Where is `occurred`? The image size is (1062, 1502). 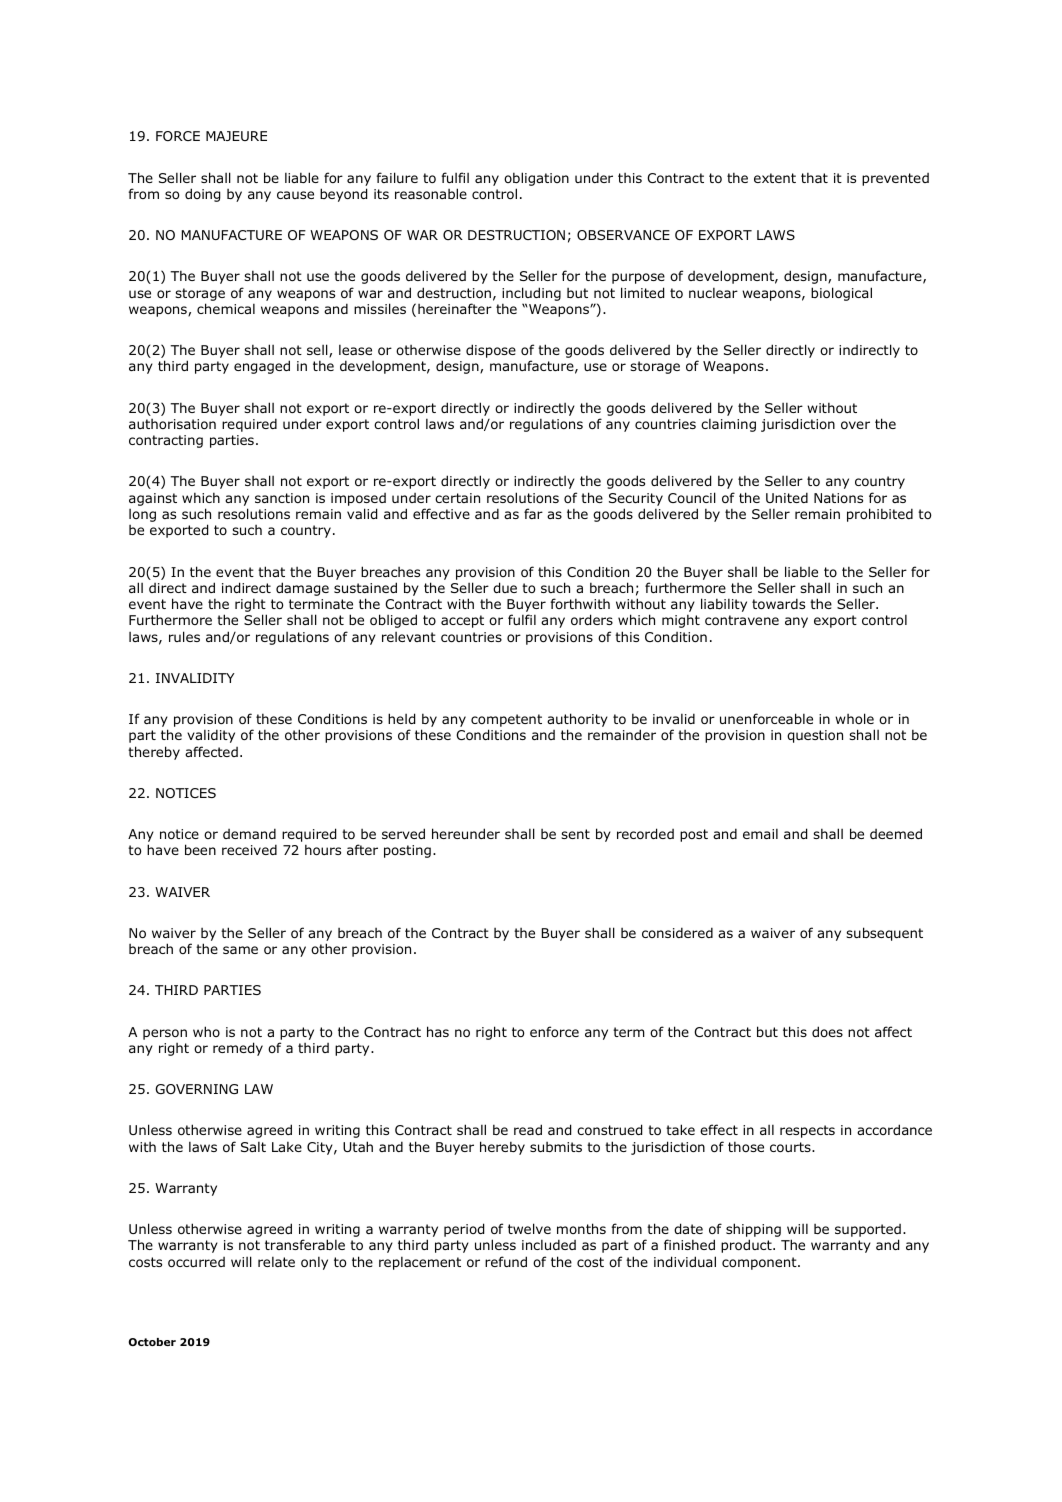 occurred is located at coordinates (196, 1262).
